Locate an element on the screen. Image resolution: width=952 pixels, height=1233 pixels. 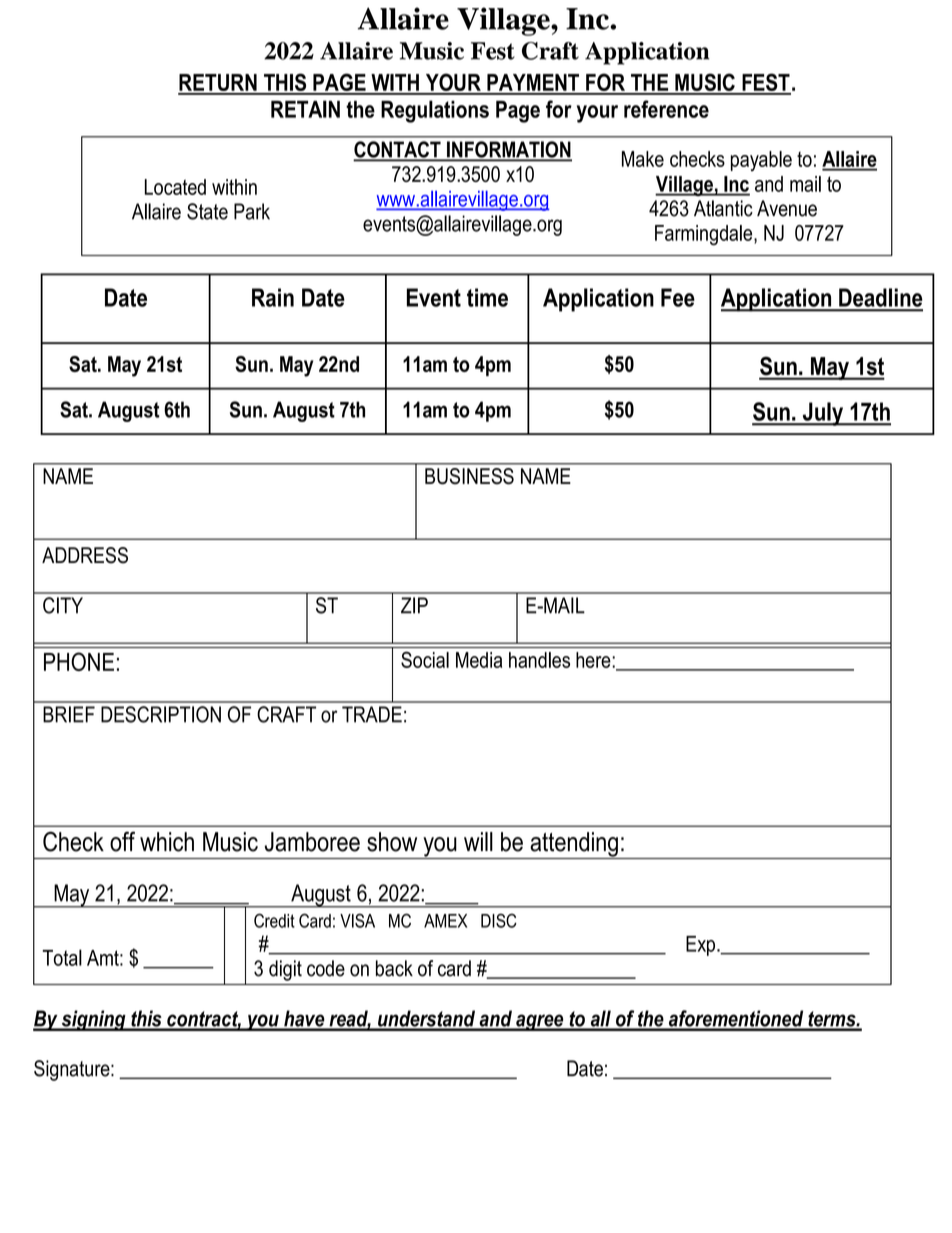
attending is located at coordinates (574, 845).
